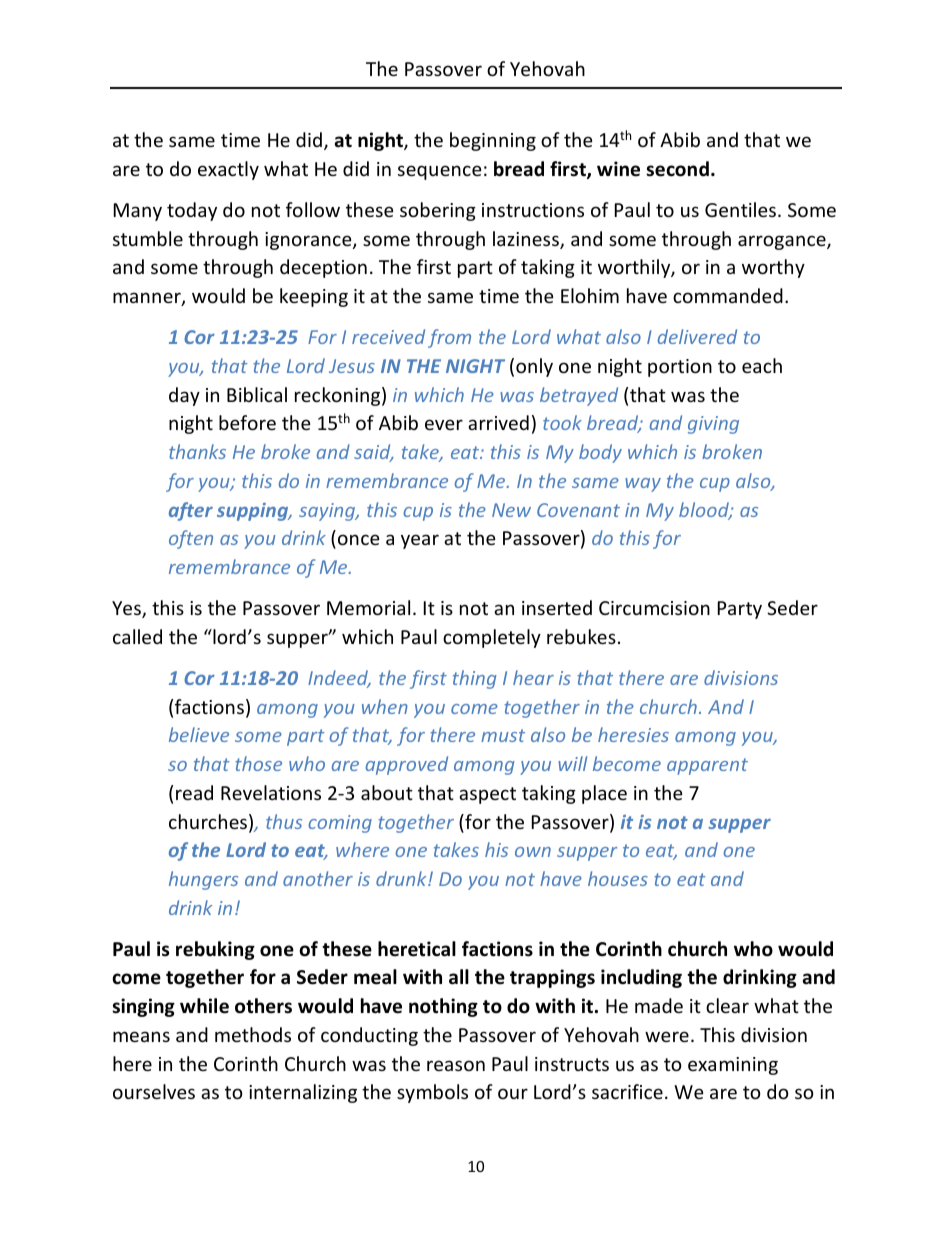  Describe the element at coordinates (257, 394) in the screenshot. I see `Biblical` at that location.
